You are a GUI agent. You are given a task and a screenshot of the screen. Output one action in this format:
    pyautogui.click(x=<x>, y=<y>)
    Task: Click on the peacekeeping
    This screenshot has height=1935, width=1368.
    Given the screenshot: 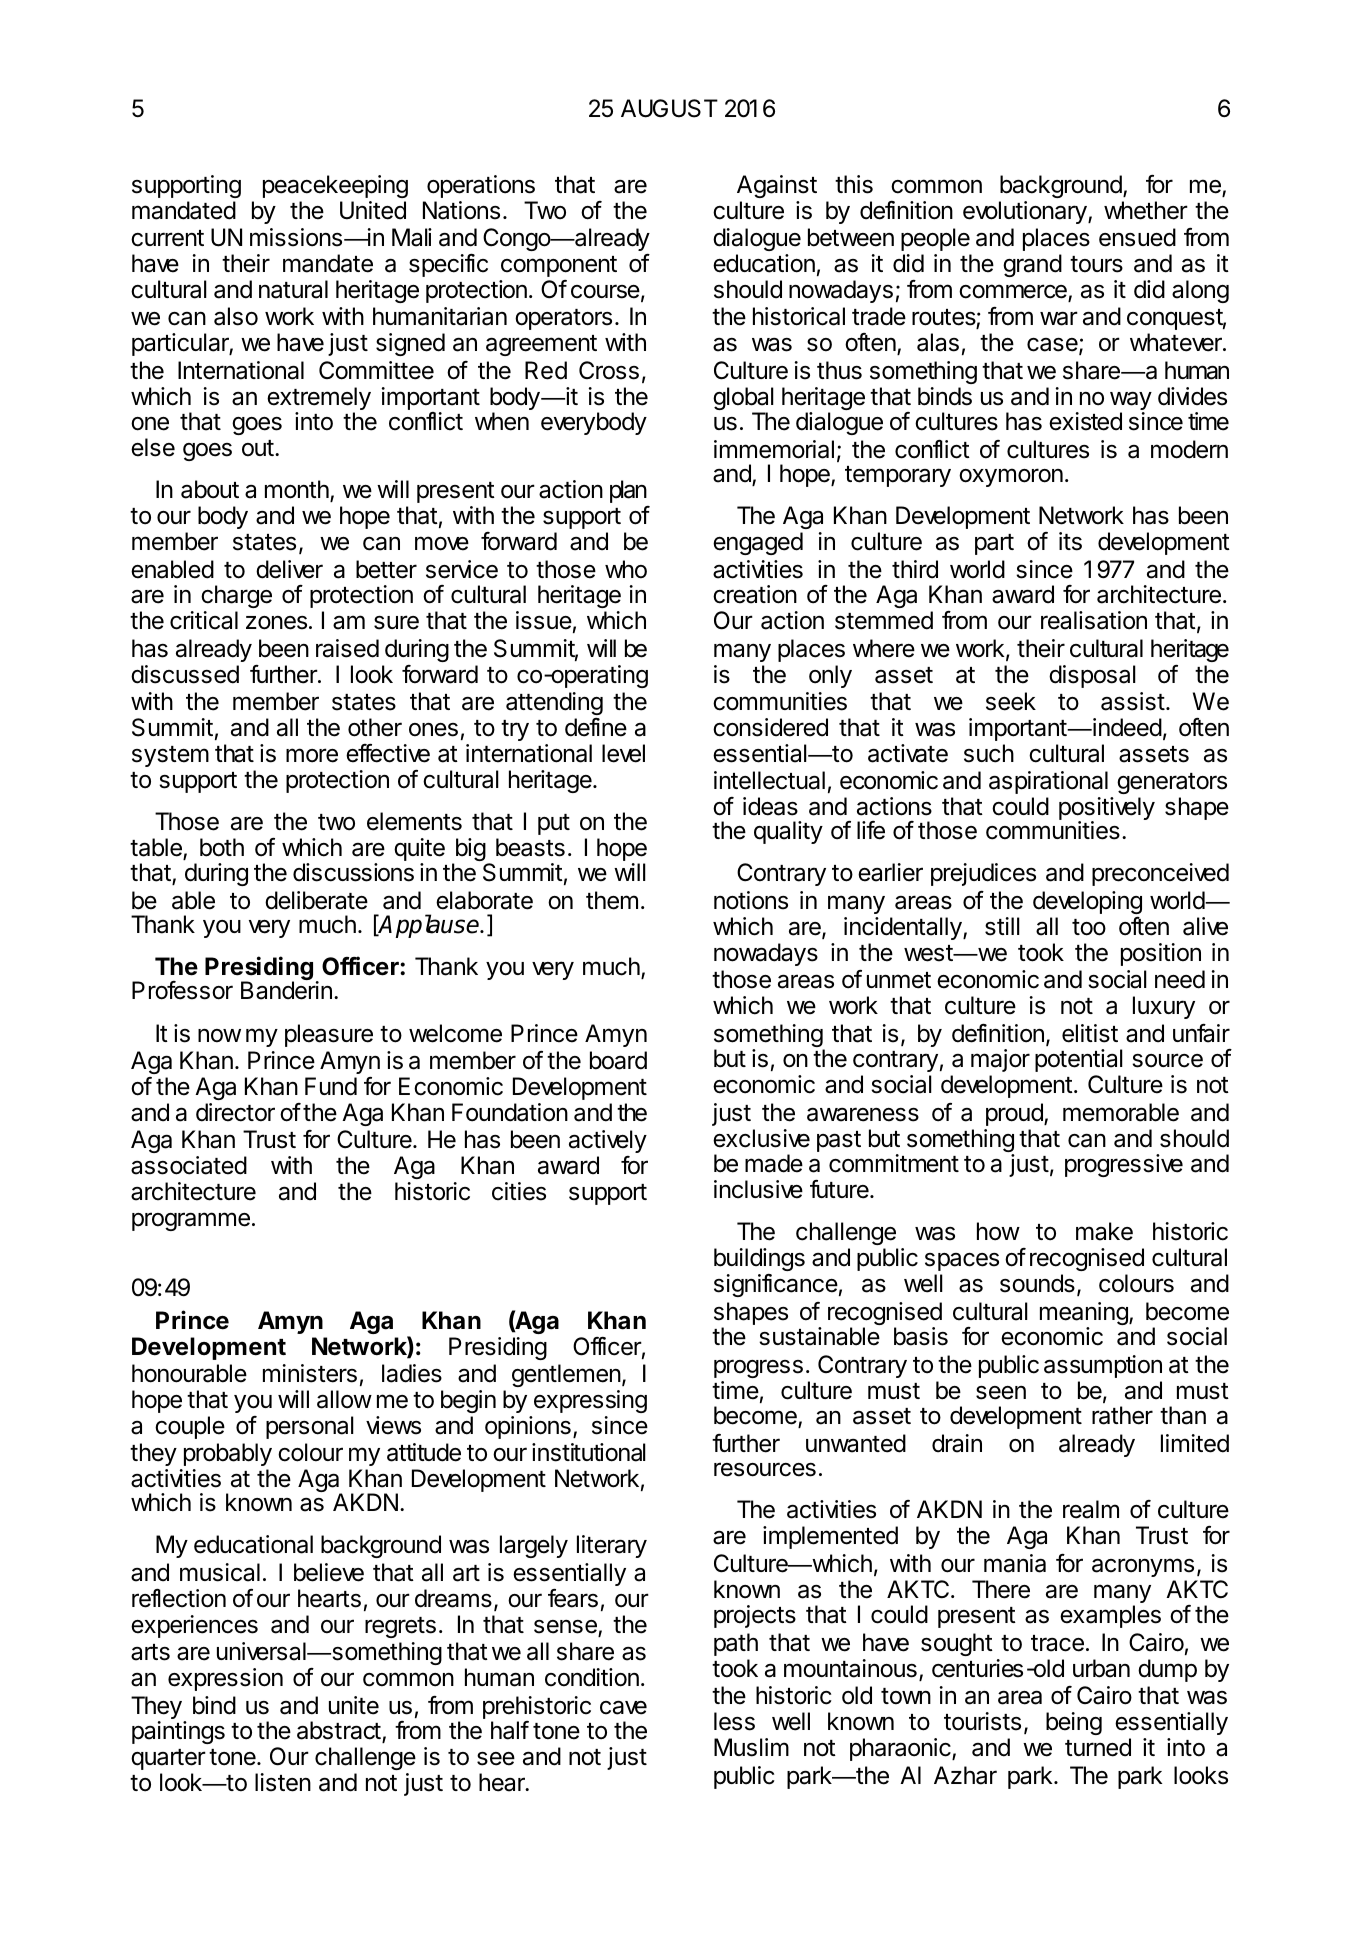 What is the action you would take?
    pyautogui.click(x=335, y=186)
